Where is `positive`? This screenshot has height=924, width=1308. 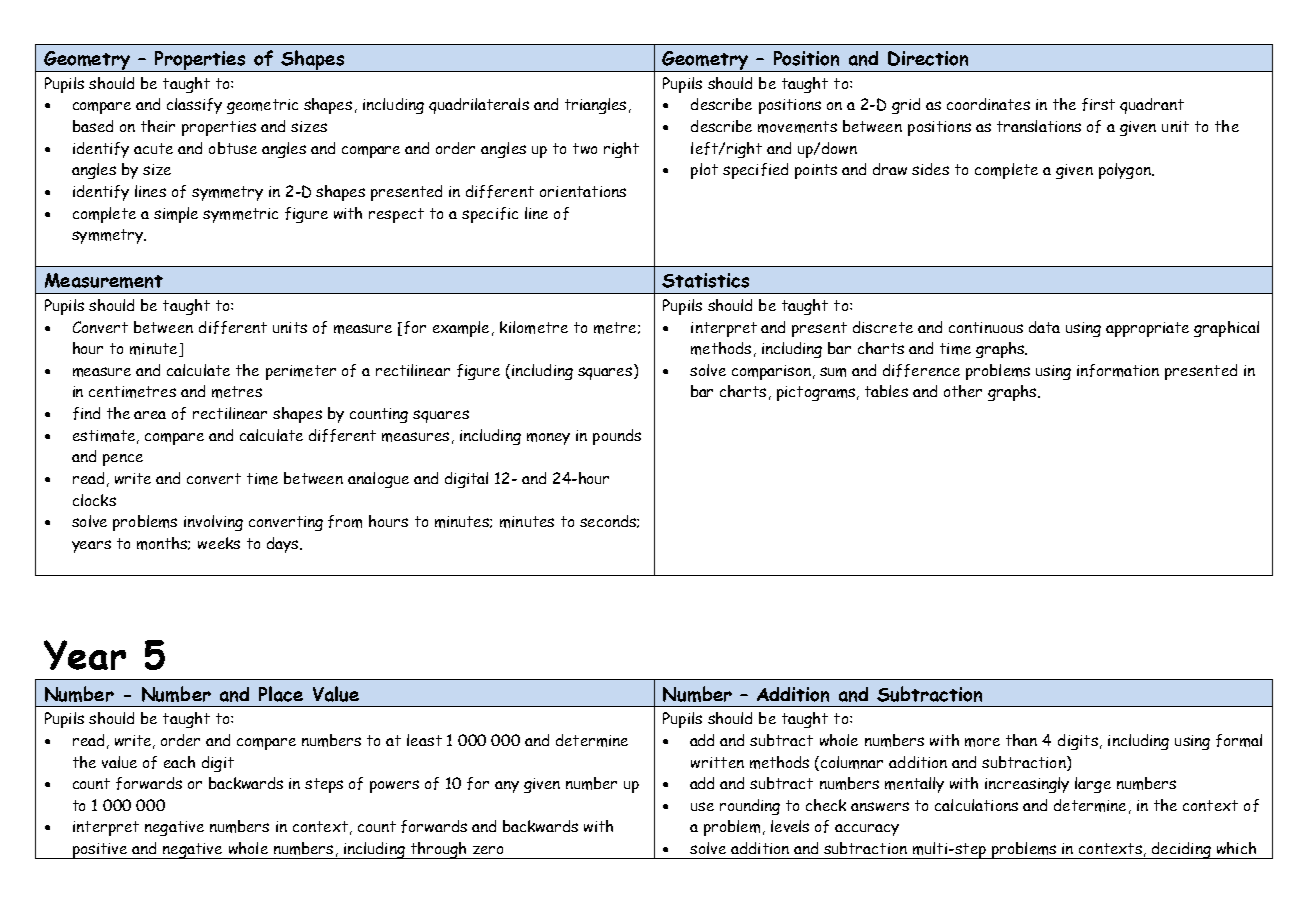 positive is located at coordinates (100, 851).
